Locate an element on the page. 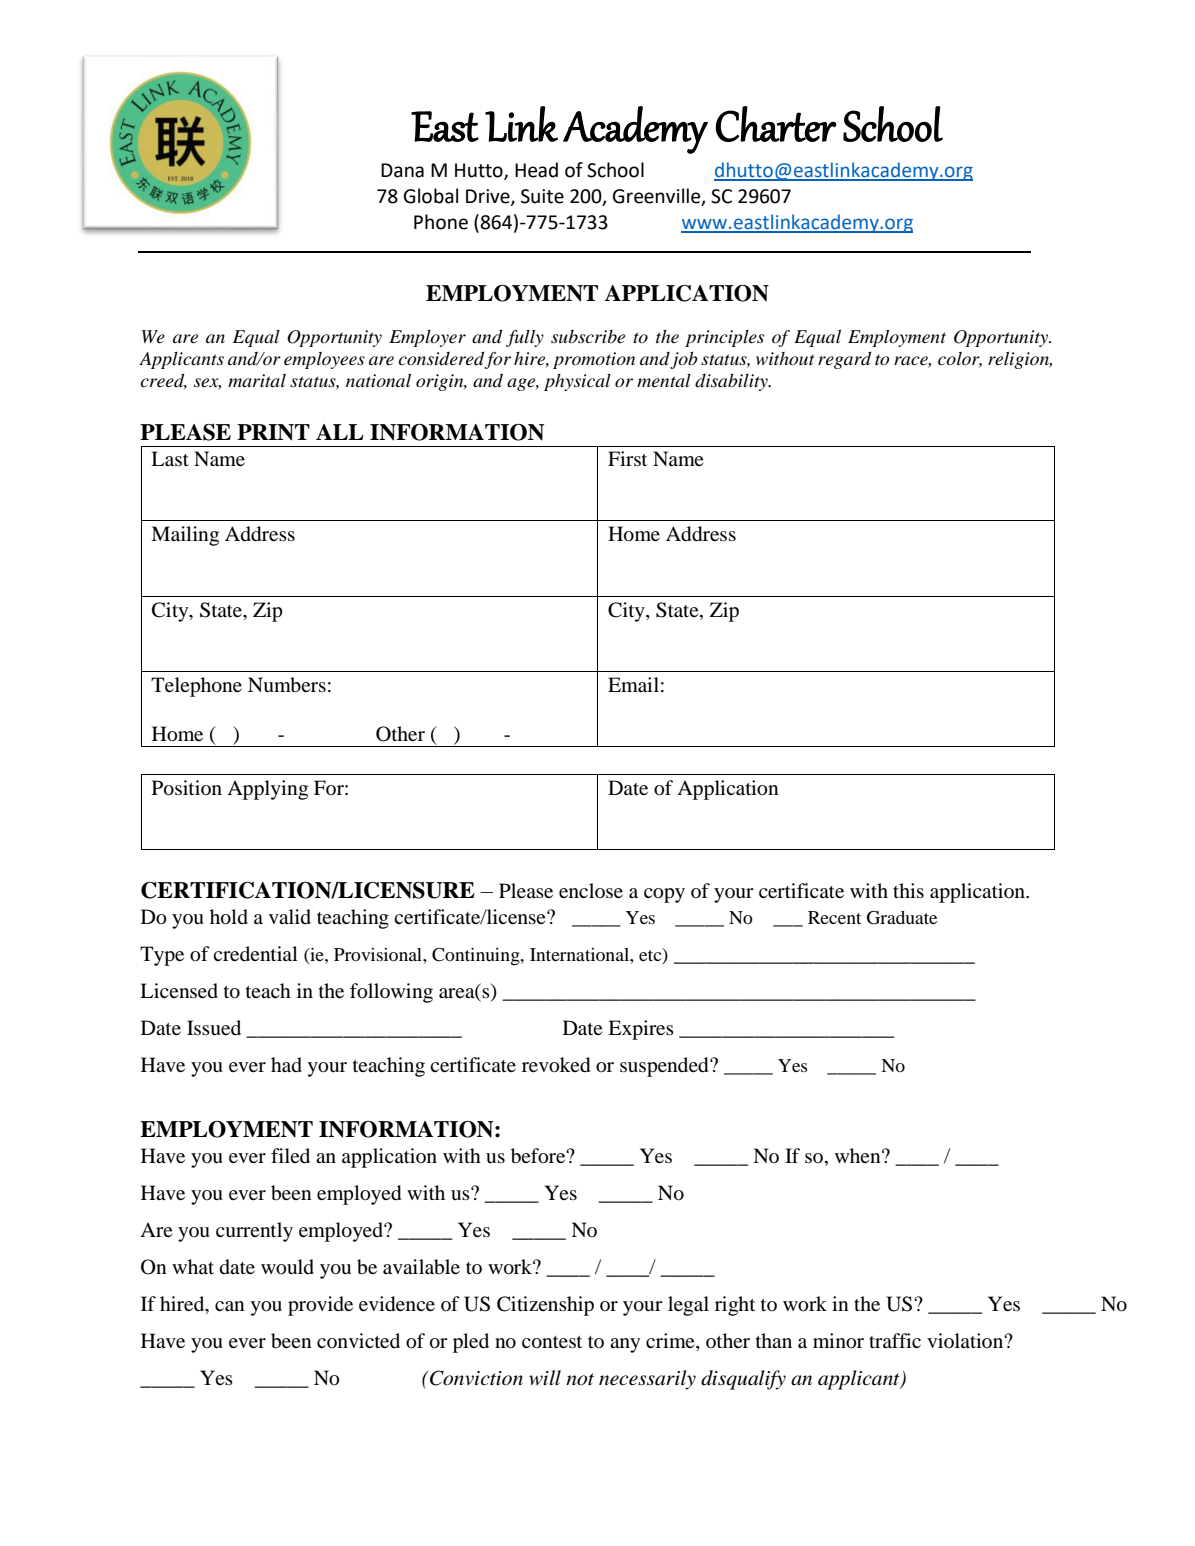  contest is located at coordinates (552, 1342).
